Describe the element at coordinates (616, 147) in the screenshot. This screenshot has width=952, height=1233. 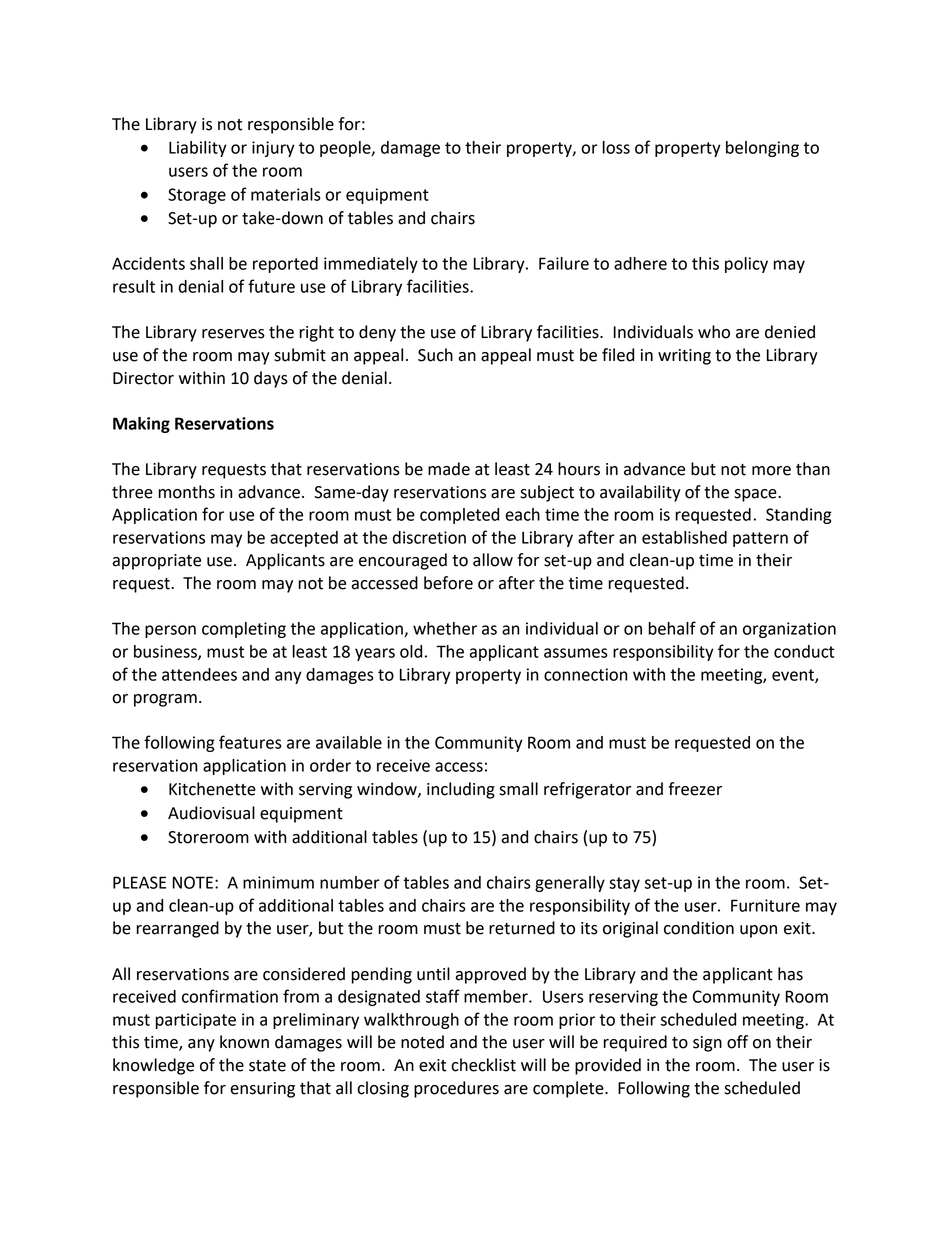
I see `loss` at that location.
